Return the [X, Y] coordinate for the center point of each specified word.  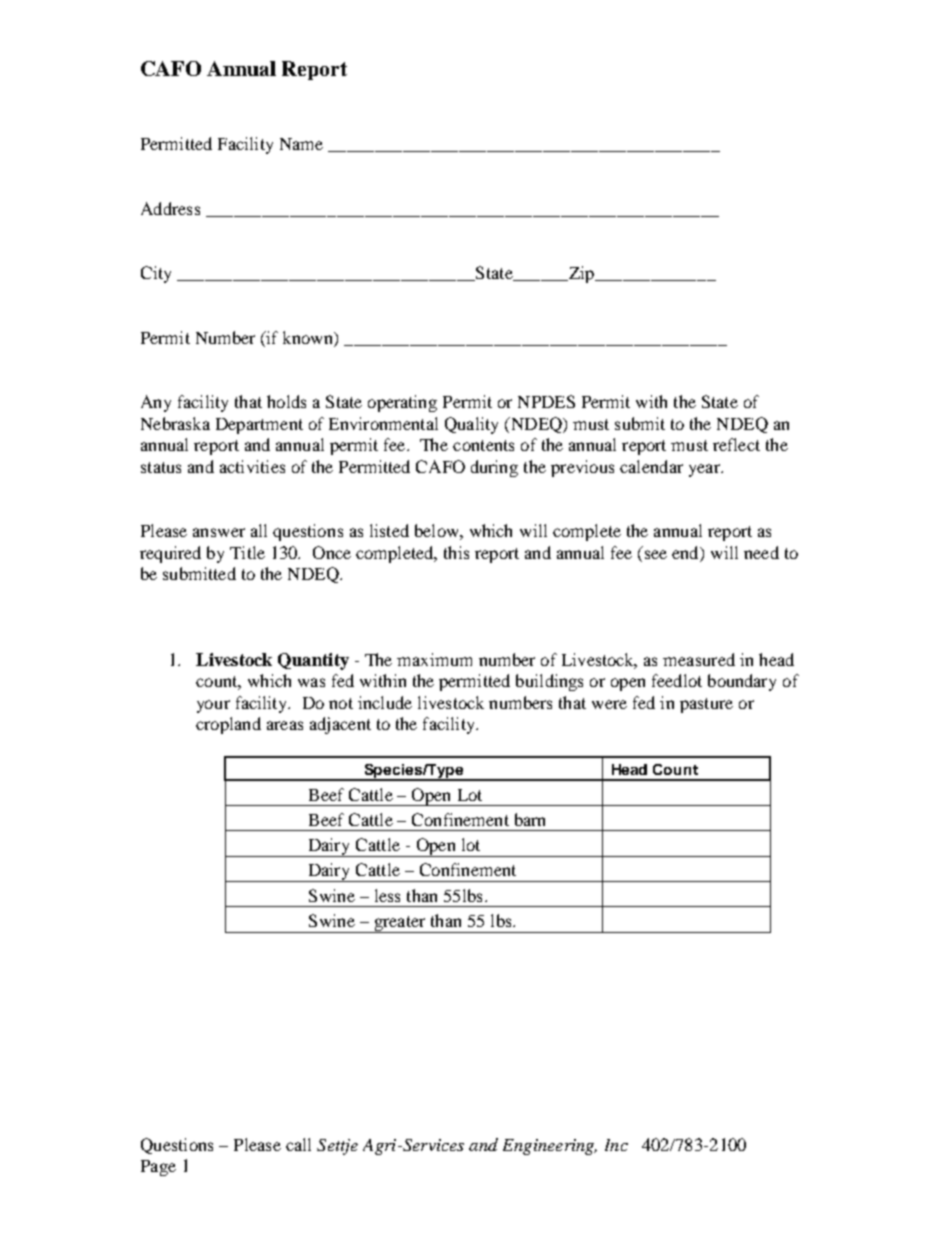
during [494, 468]
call [298, 1144]
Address [170, 208]
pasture [706, 705]
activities [252, 466]
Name [301, 144]
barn [530, 819]
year [705, 470]
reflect [736, 444]
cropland [228, 725]
